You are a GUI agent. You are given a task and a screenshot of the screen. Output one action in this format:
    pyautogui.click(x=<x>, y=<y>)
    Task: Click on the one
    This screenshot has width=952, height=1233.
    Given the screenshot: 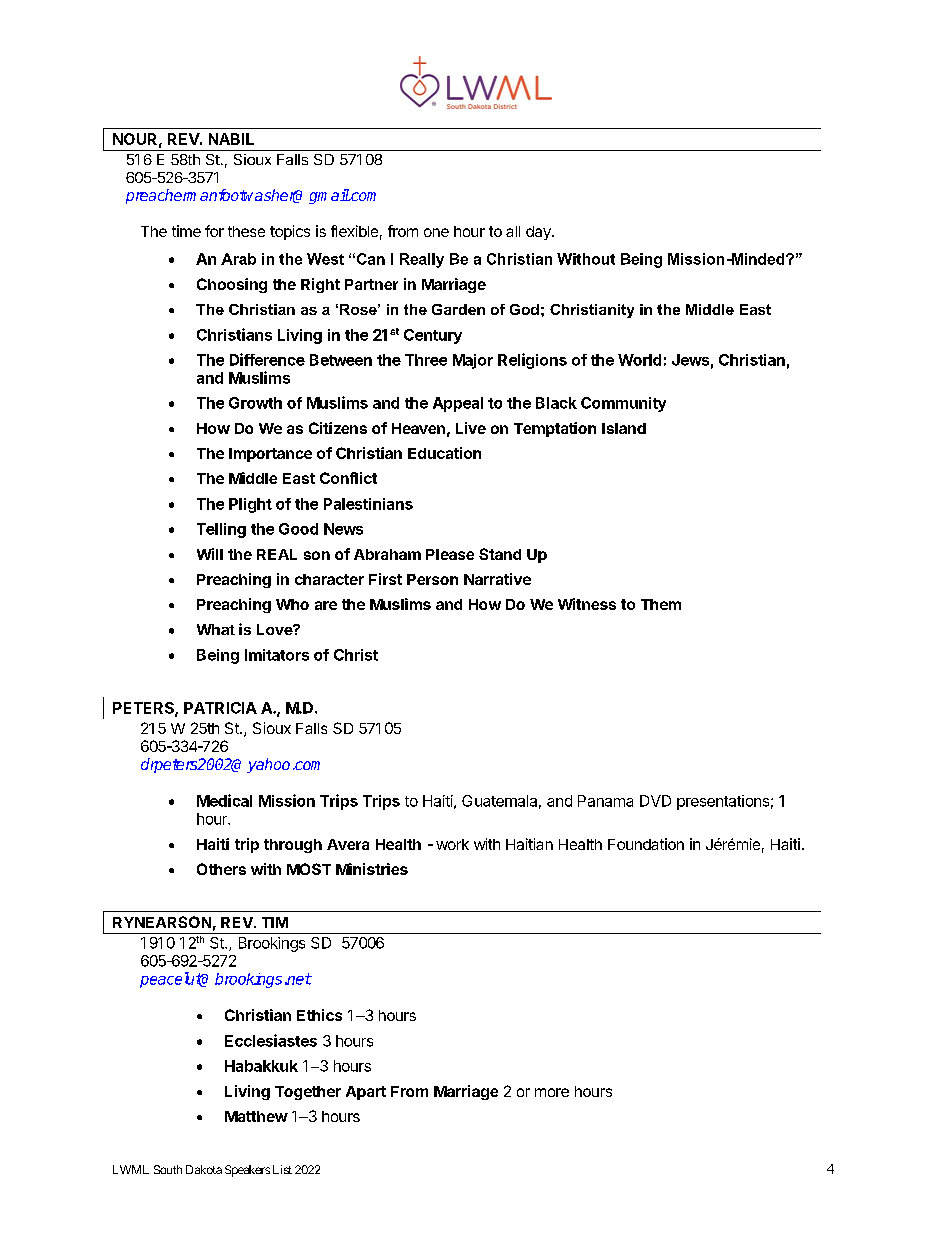 What is the action you would take?
    pyautogui.click(x=436, y=232)
